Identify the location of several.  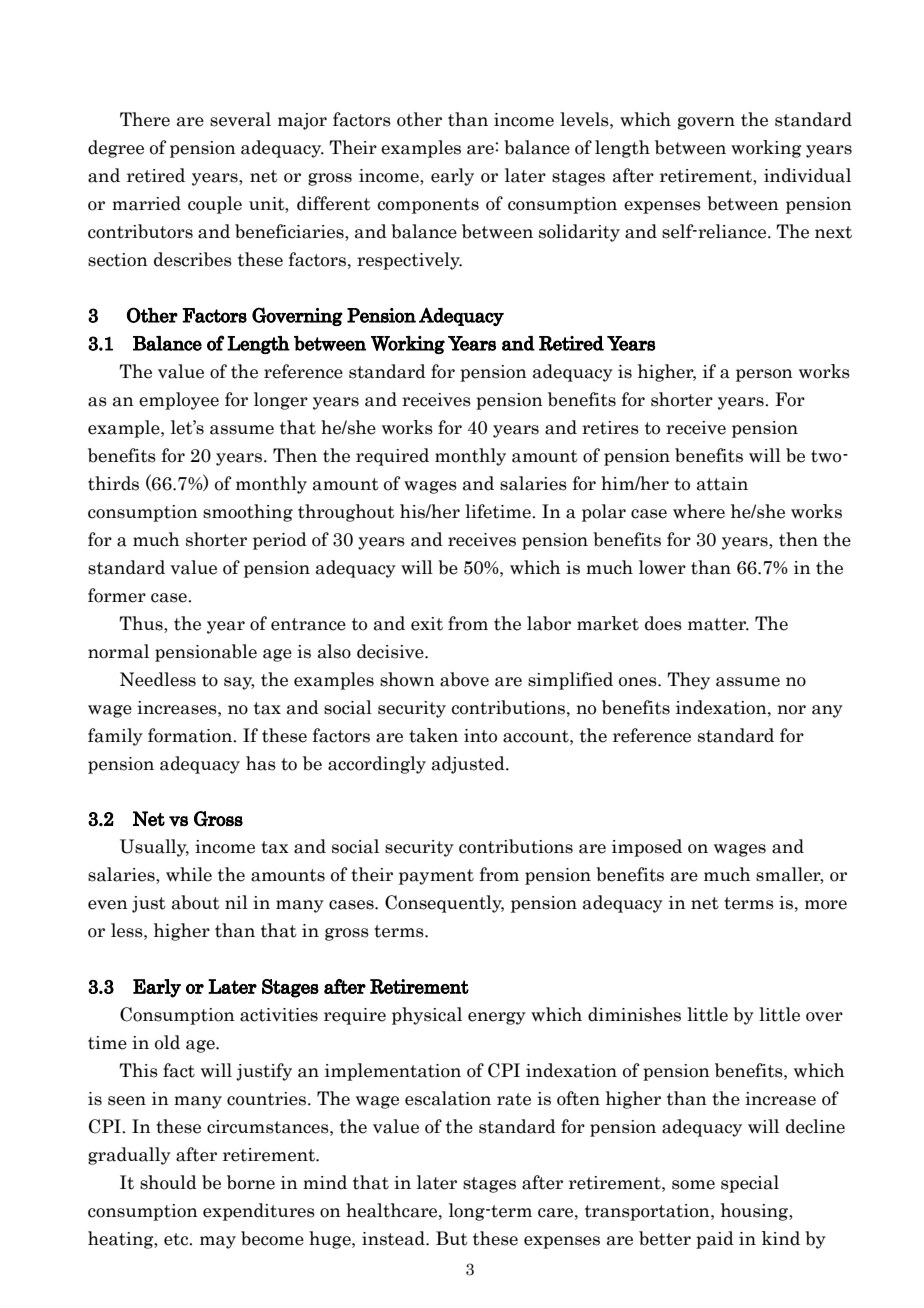
(240, 119).
